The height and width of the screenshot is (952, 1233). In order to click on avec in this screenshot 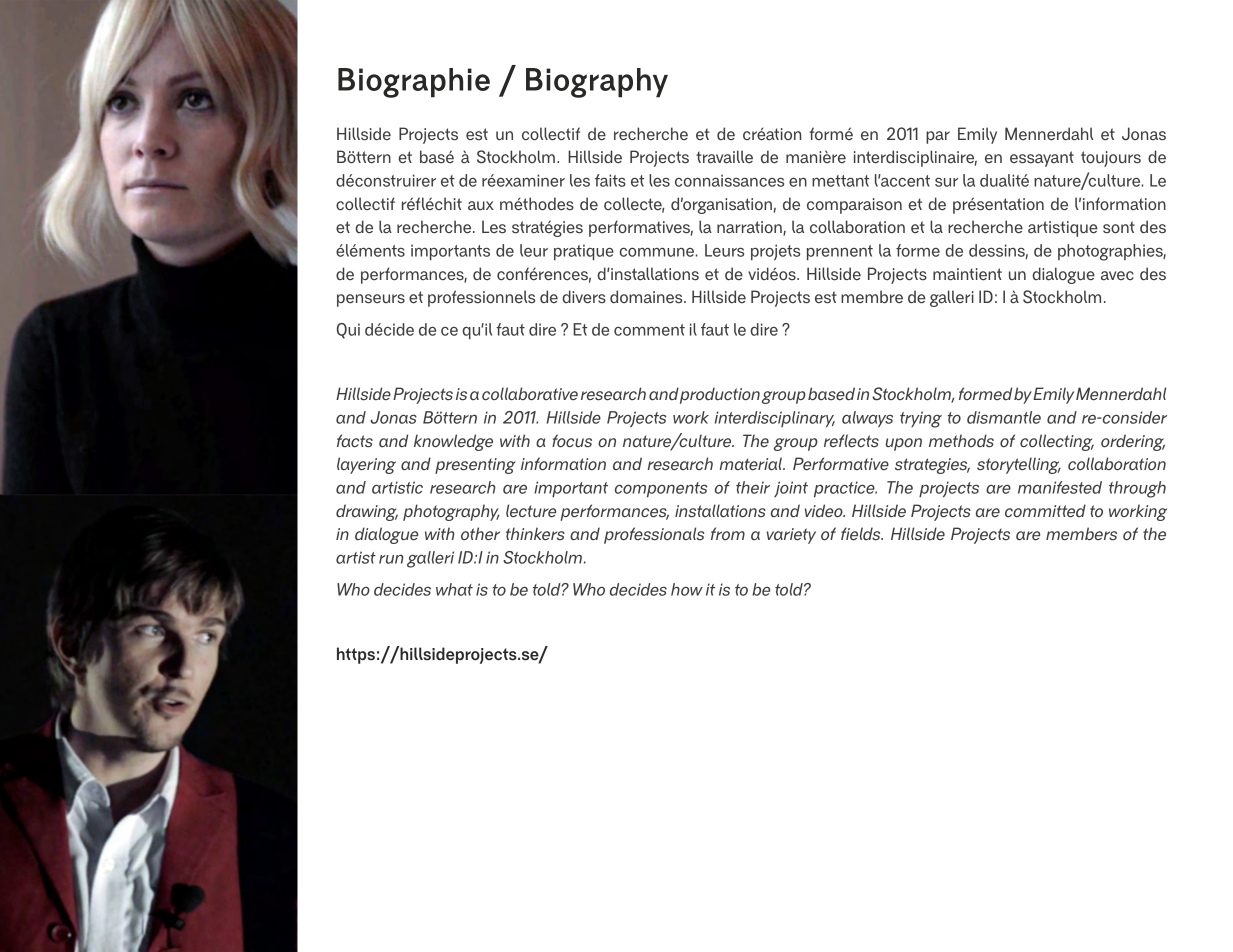, I will do `click(1117, 276)`.
